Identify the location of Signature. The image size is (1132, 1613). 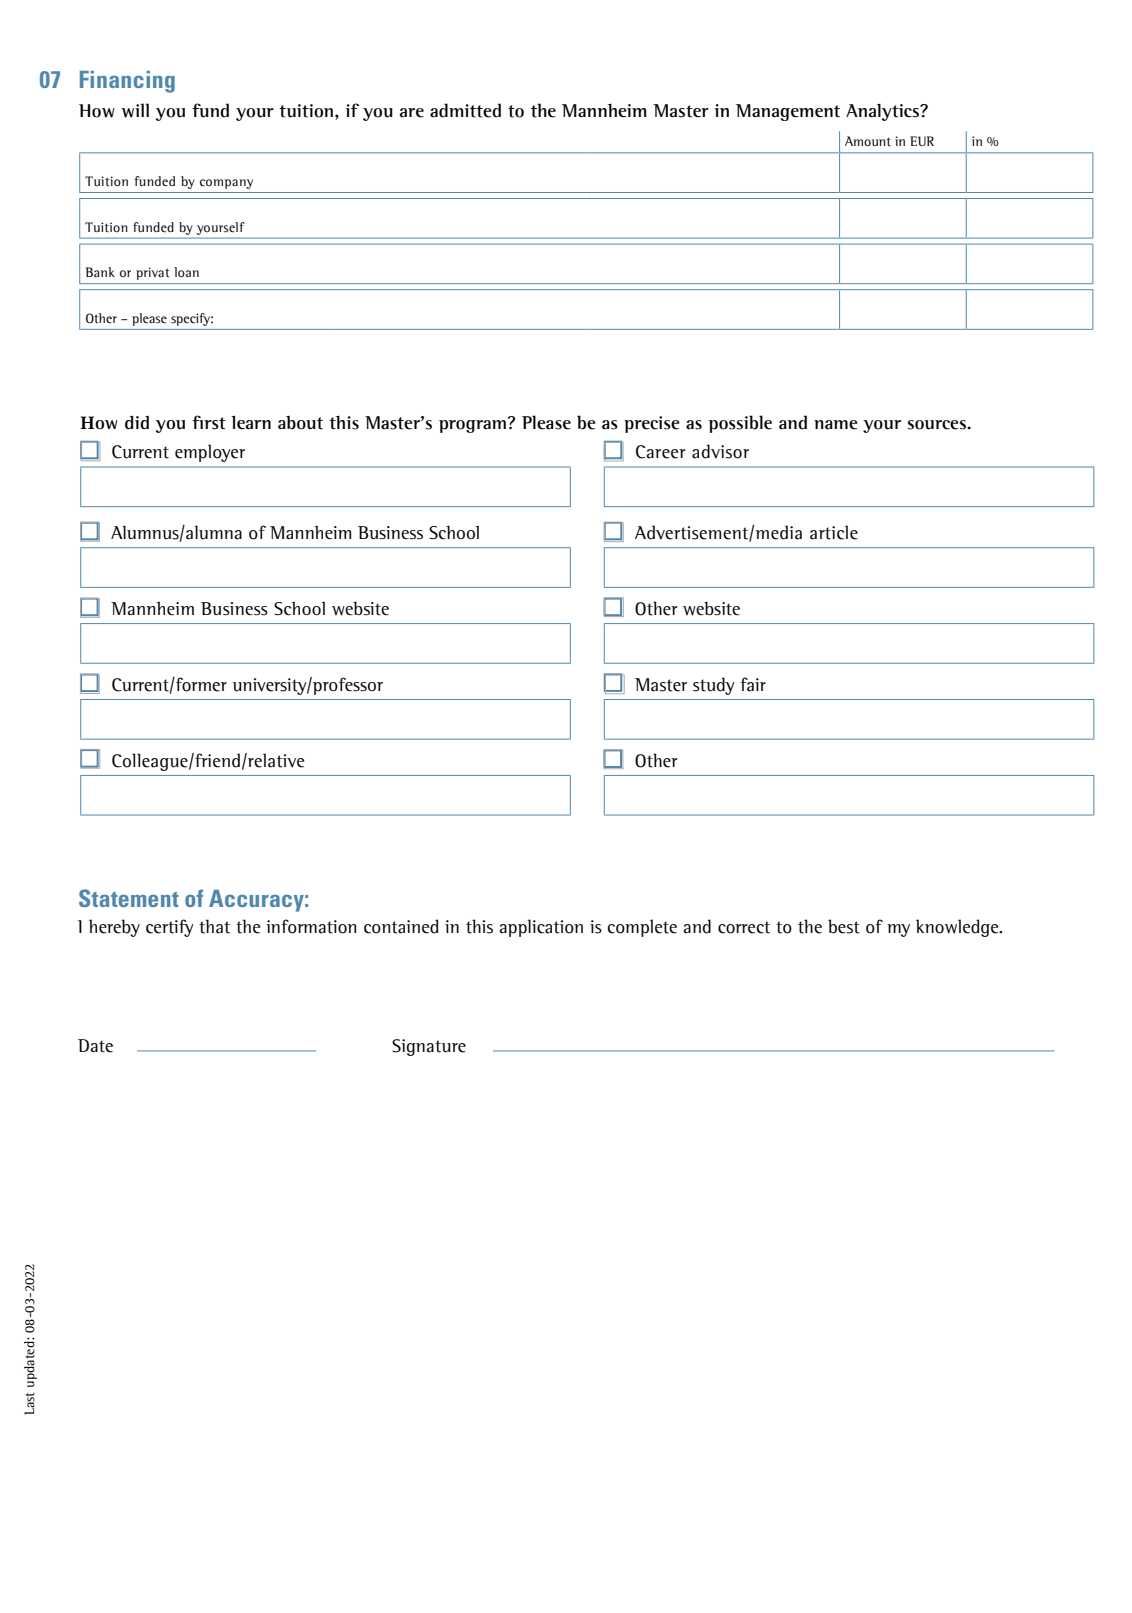
(429, 1047).
